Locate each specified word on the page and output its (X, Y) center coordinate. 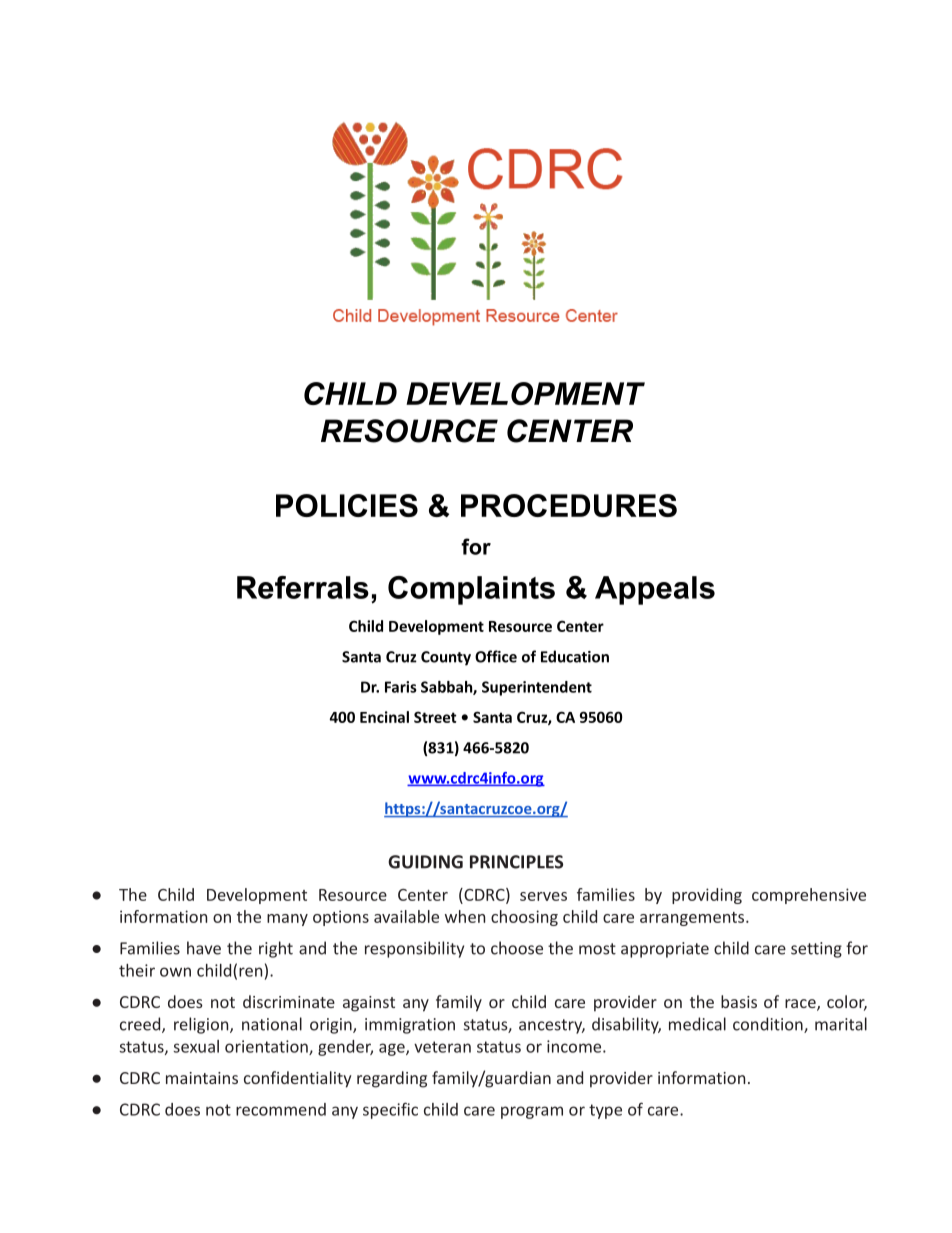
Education (575, 656)
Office (496, 656)
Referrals (303, 587)
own (175, 972)
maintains (202, 1078)
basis (739, 1001)
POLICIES (347, 505)
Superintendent (537, 688)
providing (707, 896)
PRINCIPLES (516, 862)
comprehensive (809, 896)
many (287, 920)
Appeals (655, 590)
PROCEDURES (569, 505)
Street (435, 717)
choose (517, 948)
